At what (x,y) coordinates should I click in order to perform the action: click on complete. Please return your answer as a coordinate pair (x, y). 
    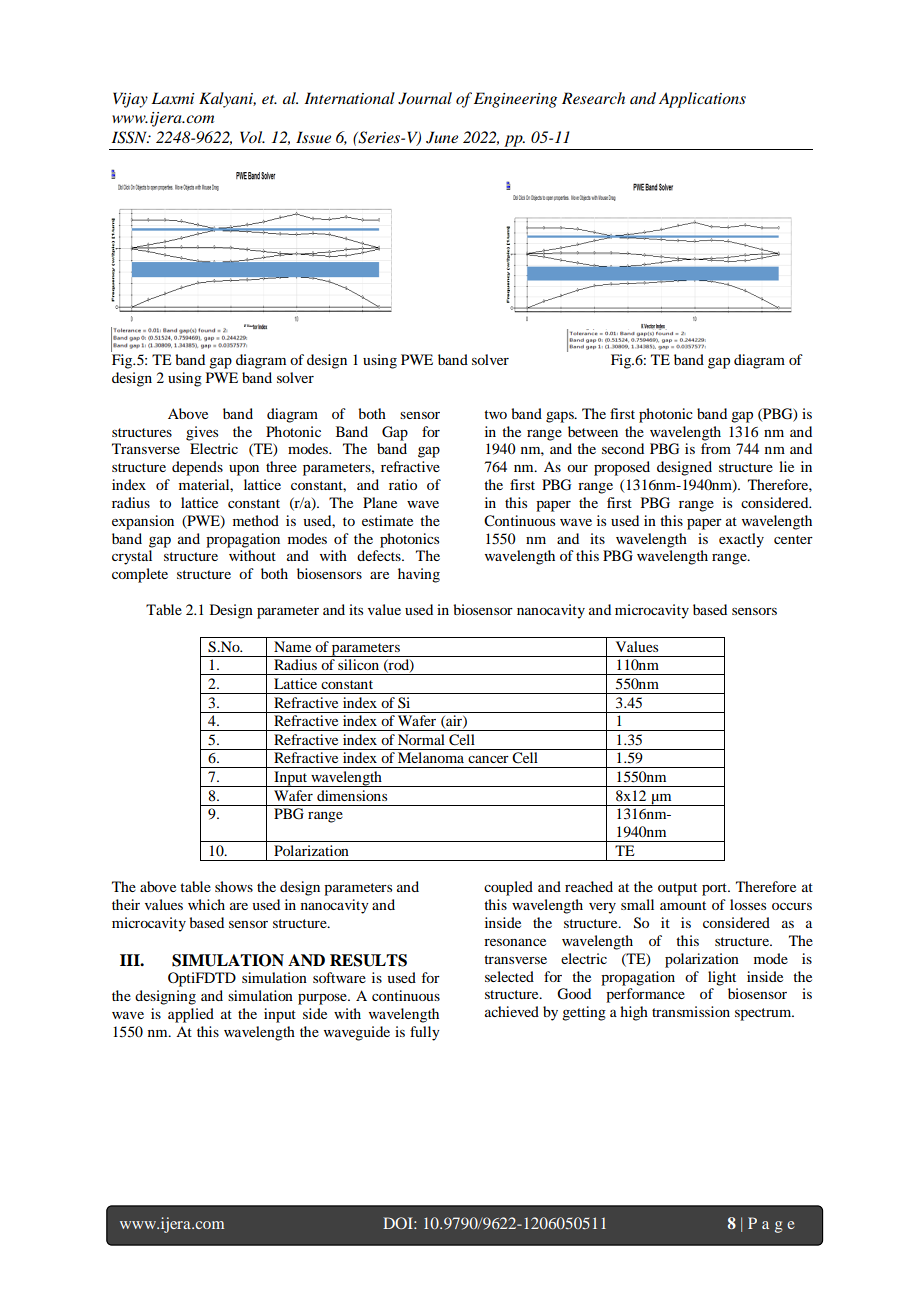
    Looking at the image, I should click on (140, 575).
